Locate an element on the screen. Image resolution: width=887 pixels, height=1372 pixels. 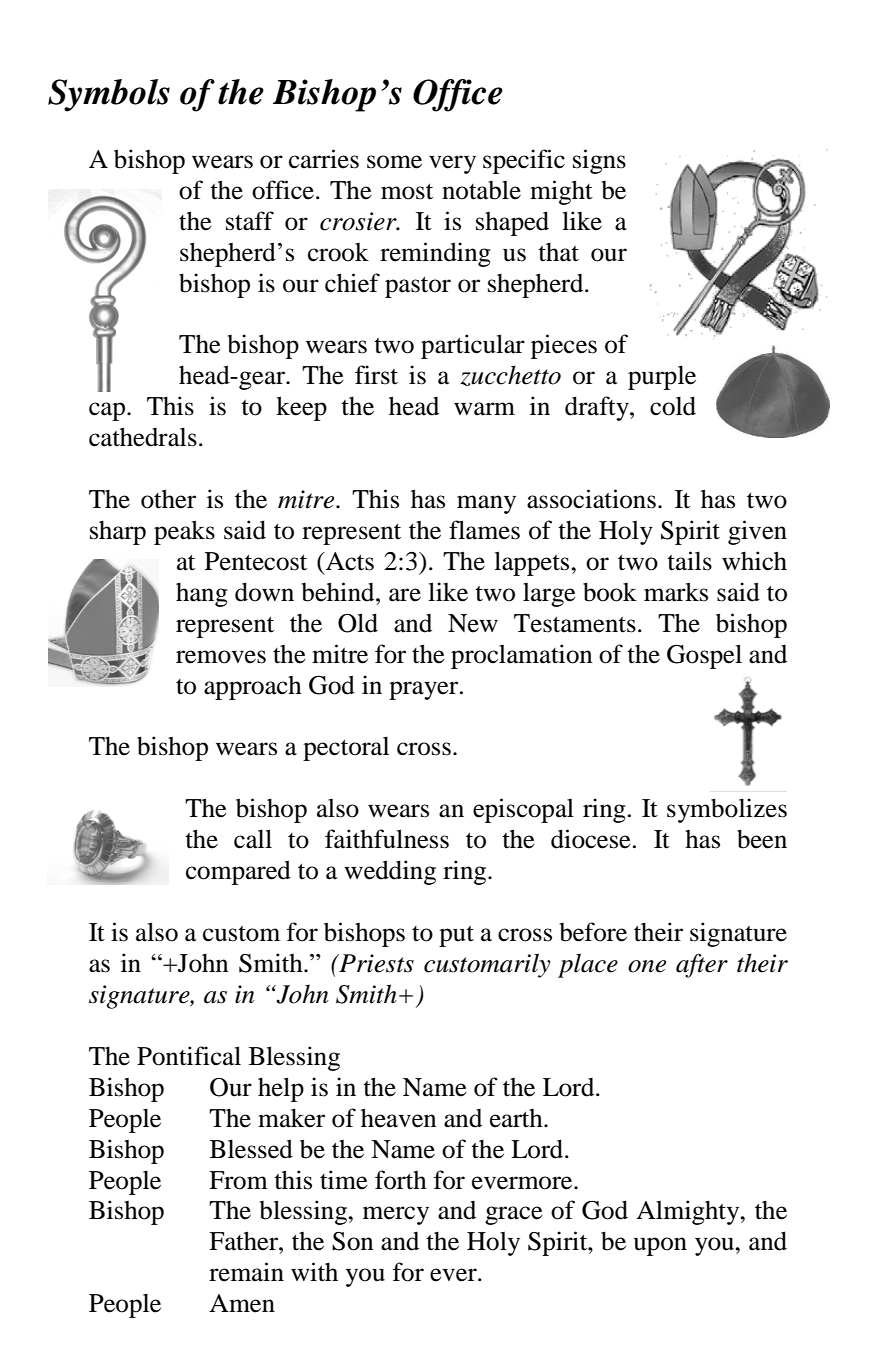
Pontifical is located at coordinates (189, 1056).
